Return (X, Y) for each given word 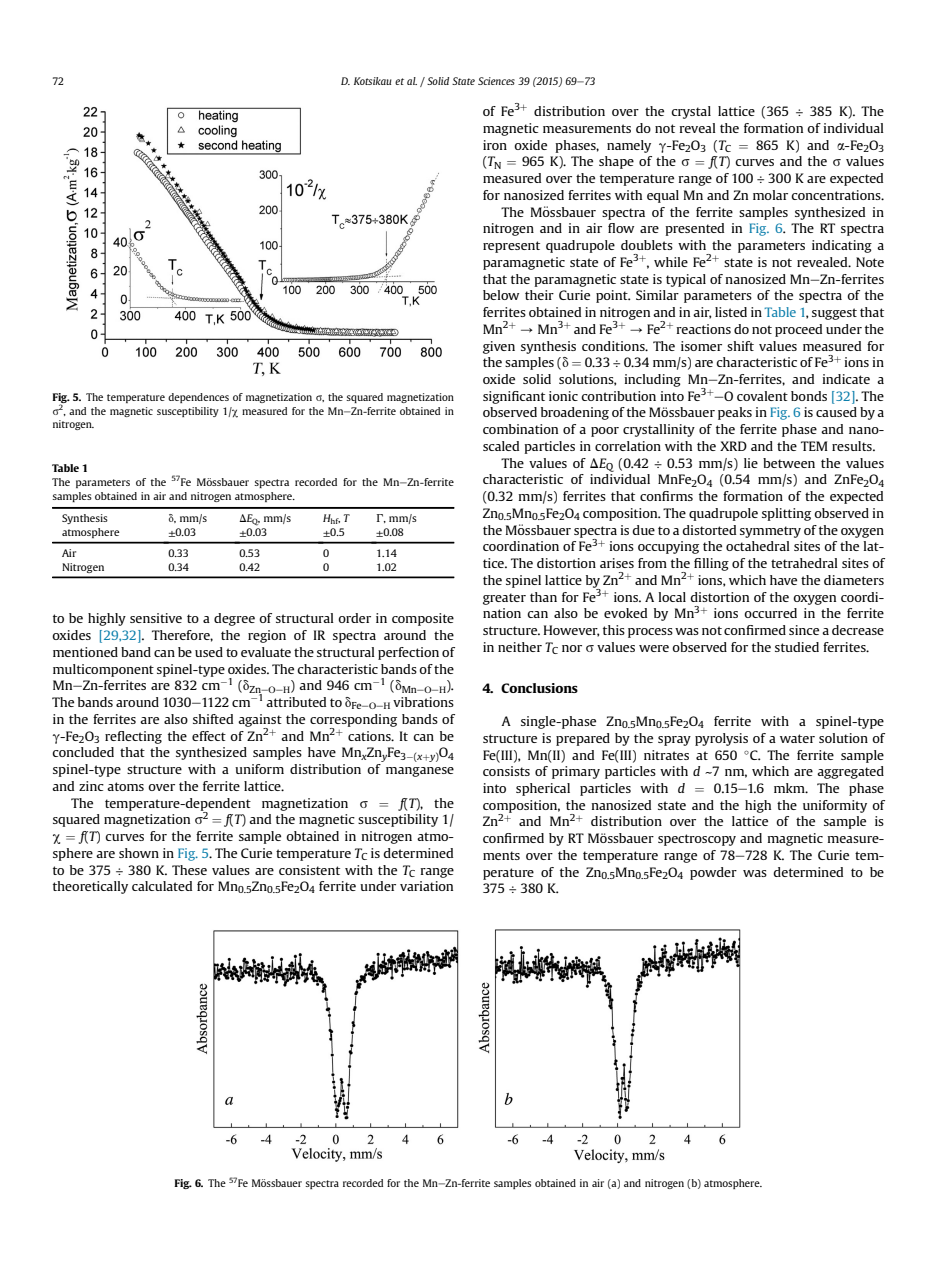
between (789, 463)
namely (629, 146)
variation (426, 886)
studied (797, 647)
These (189, 870)
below (501, 295)
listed (731, 312)
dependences (198, 398)
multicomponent (103, 670)
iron (495, 145)
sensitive (156, 618)
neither (520, 647)
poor (605, 432)
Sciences (496, 81)
